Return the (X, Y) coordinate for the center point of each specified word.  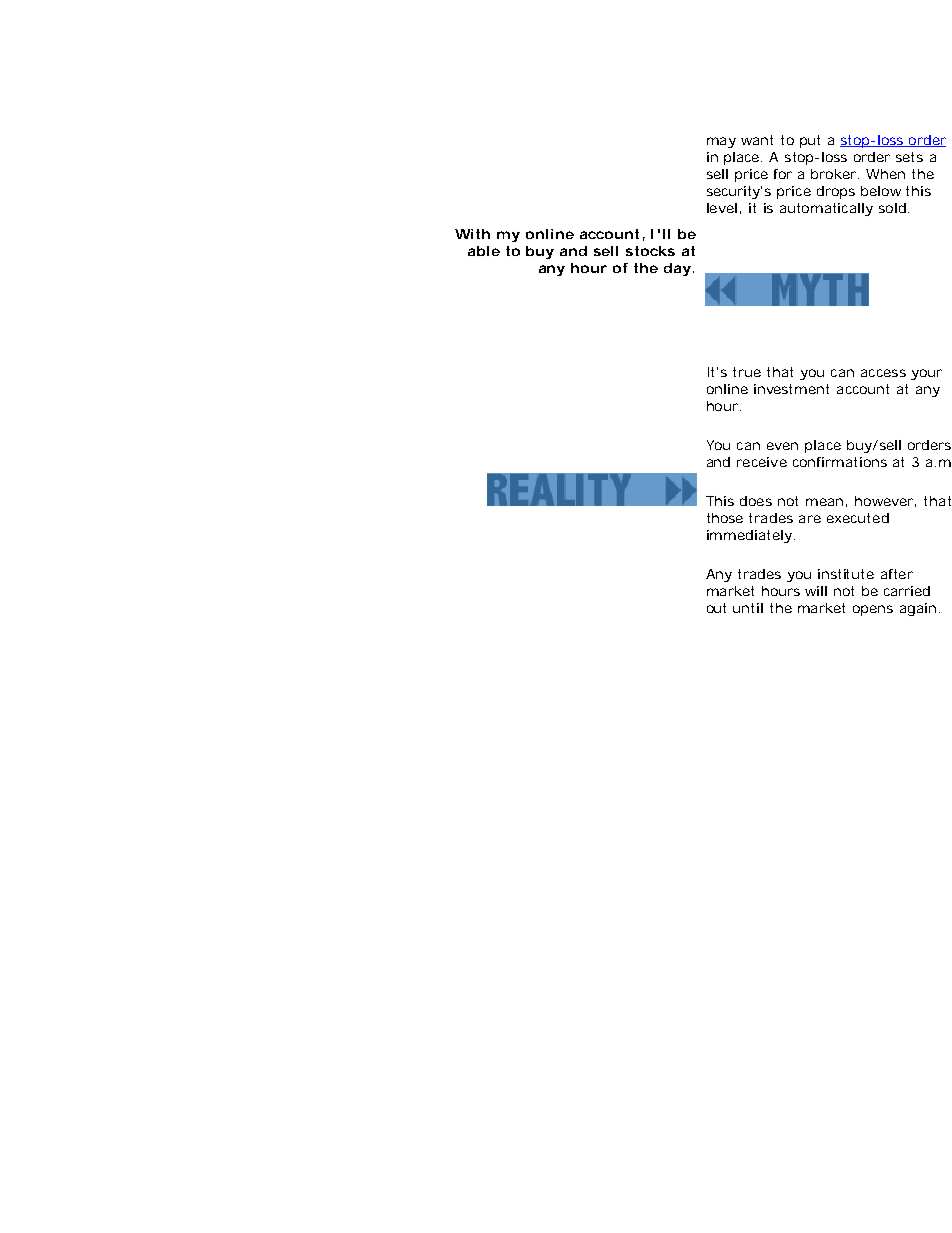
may (721, 142)
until (748, 608)
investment (791, 389)
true (747, 372)
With (472, 234)
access (883, 373)
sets (909, 157)
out (716, 608)
